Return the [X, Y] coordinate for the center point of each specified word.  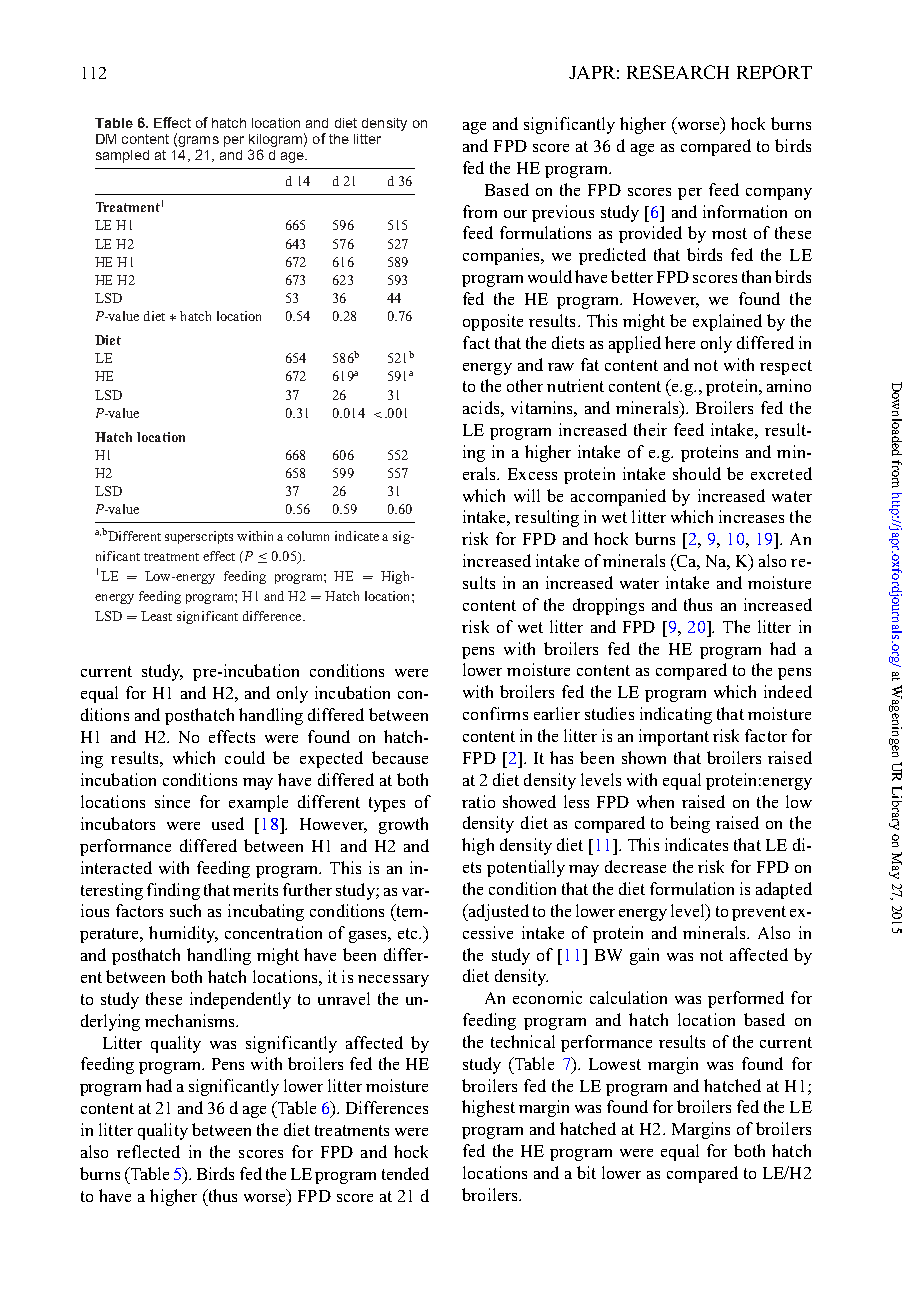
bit [586, 1172]
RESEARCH [678, 72]
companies [502, 256]
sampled [122, 156]
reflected [148, 1151]
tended [405, 1173]
